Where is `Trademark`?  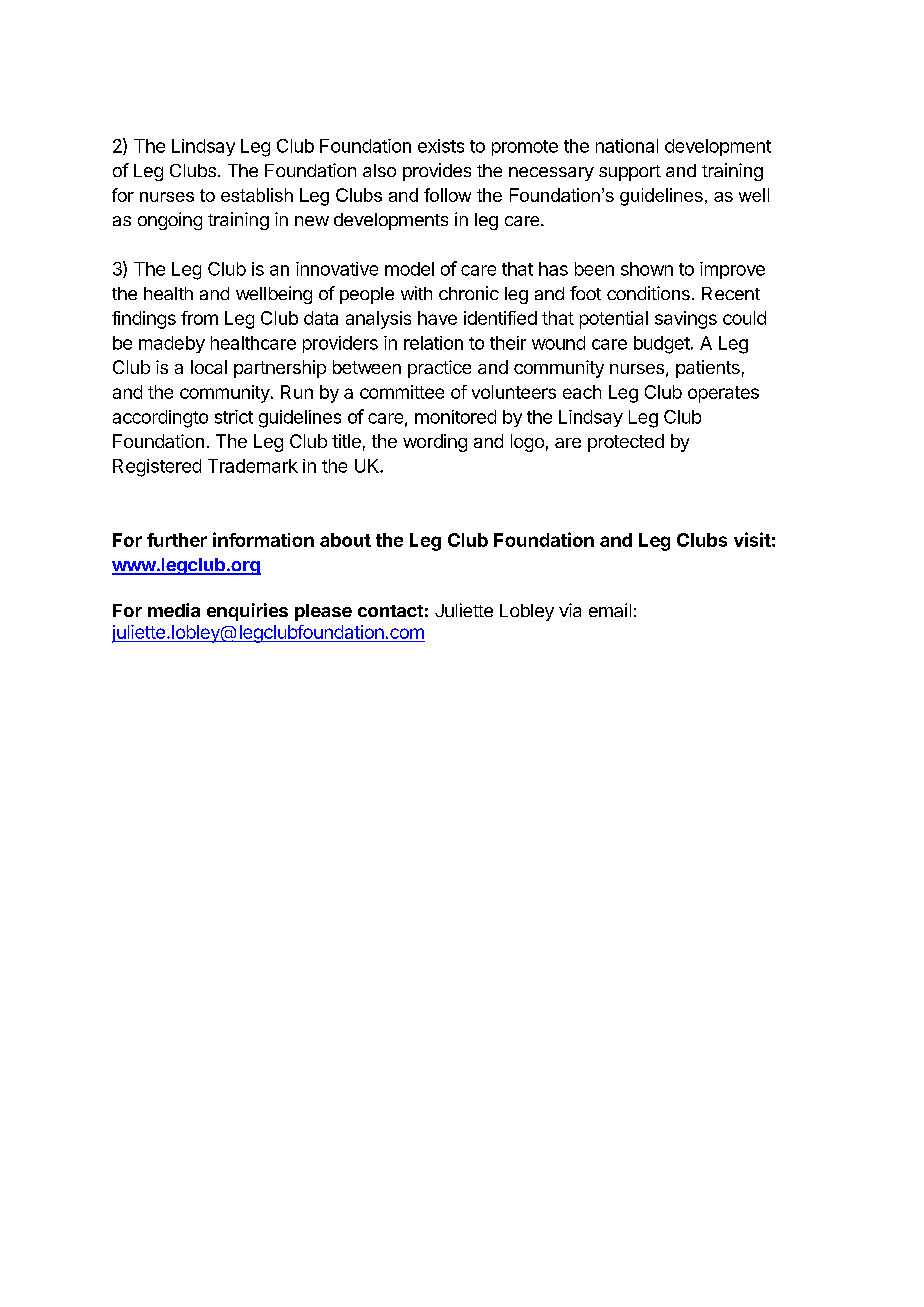
Trademark is located at coordinates (253, 466).
